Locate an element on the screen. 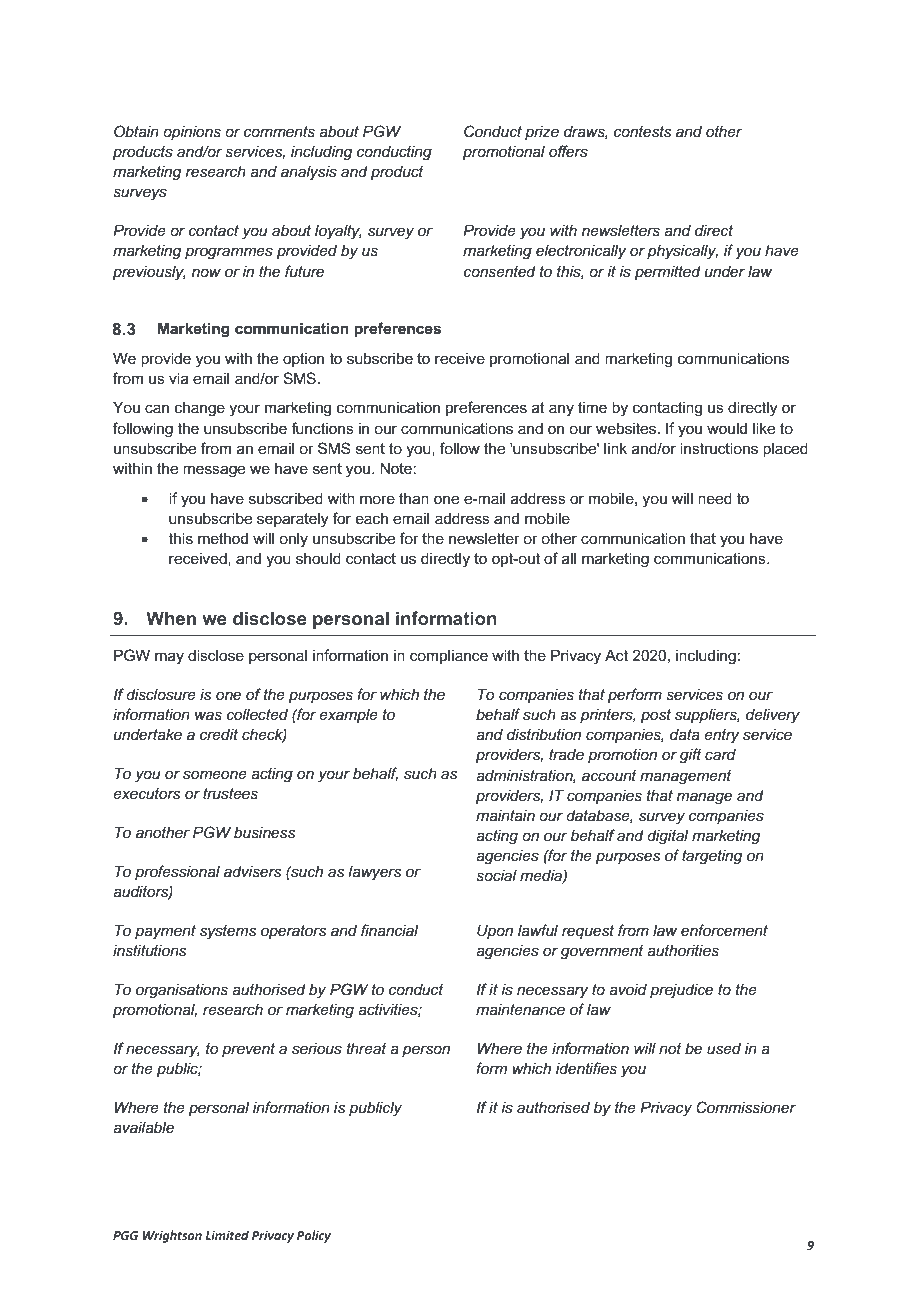 This screenshot has height=1308, width=924. maintenance is located at coordinates (520, 1009).
